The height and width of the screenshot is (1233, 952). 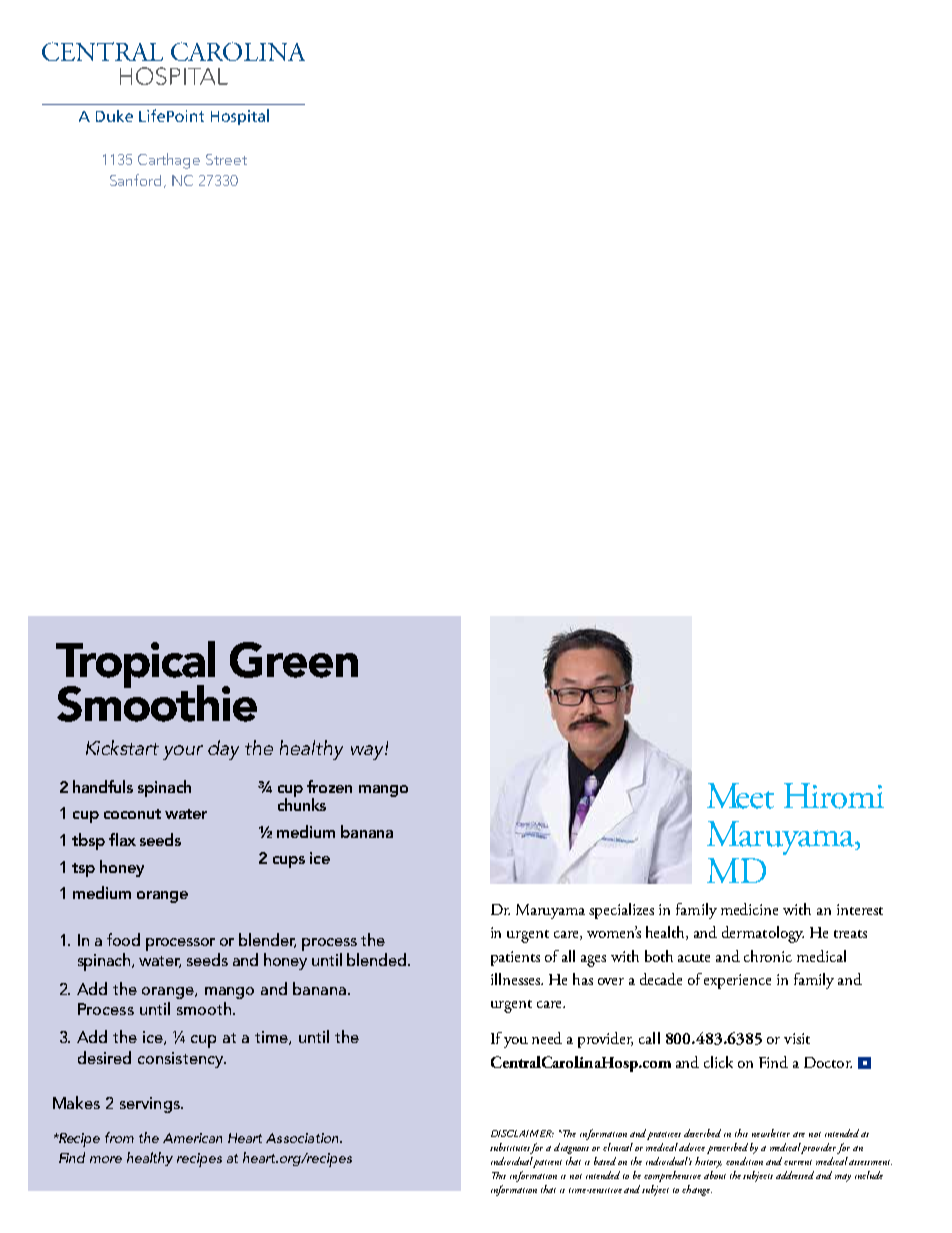 I want to click on Tropical, so click(x=135, y=666).
